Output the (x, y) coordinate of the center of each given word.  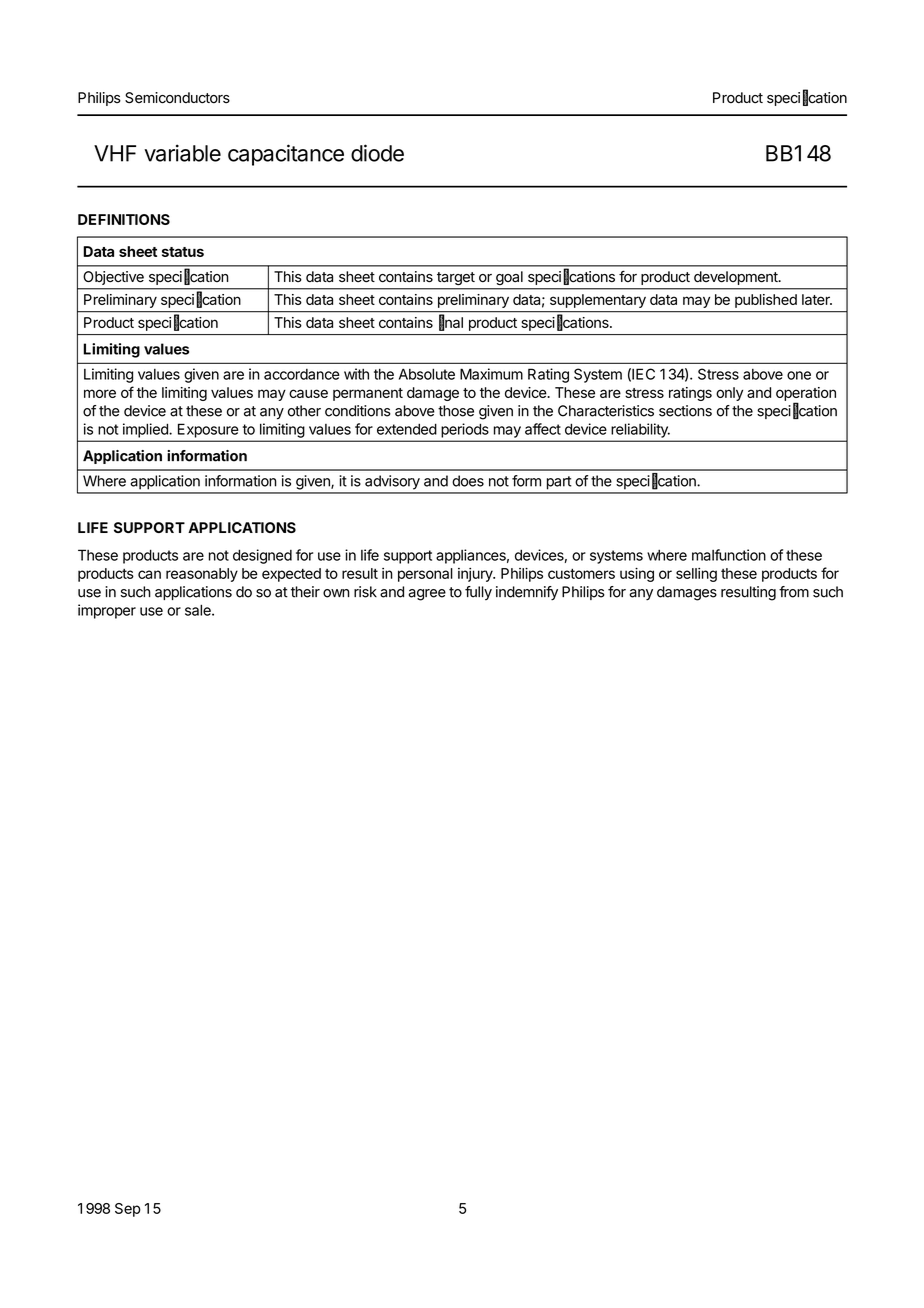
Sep (128, 1210)
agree (427, 595)
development (737, 278)
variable (182, 153)
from (794, 592)
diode (377, 153)
